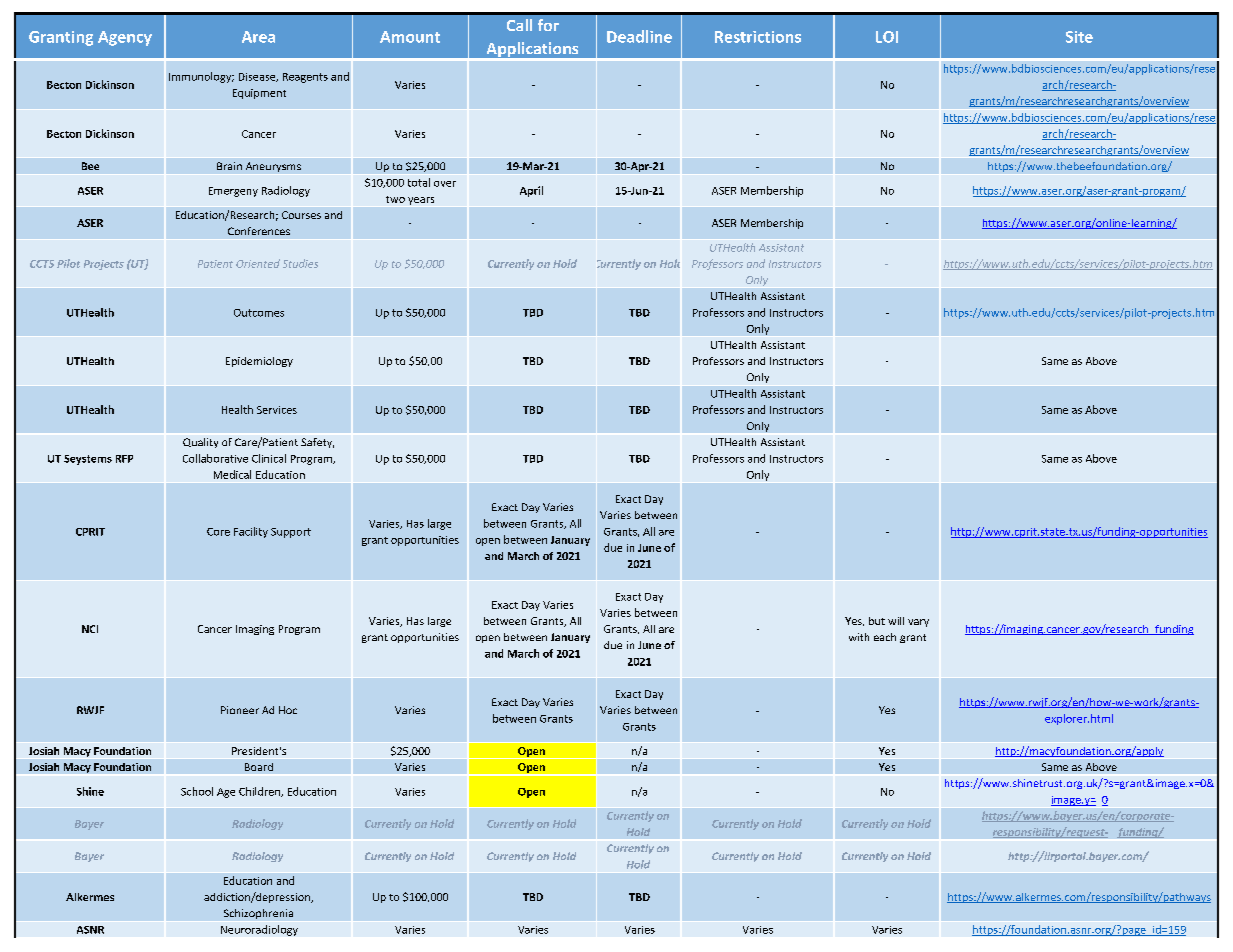 This document has height=952, width=1233. Describe the element at coordinates (859, 637) in the document. I see `with` at that location.
